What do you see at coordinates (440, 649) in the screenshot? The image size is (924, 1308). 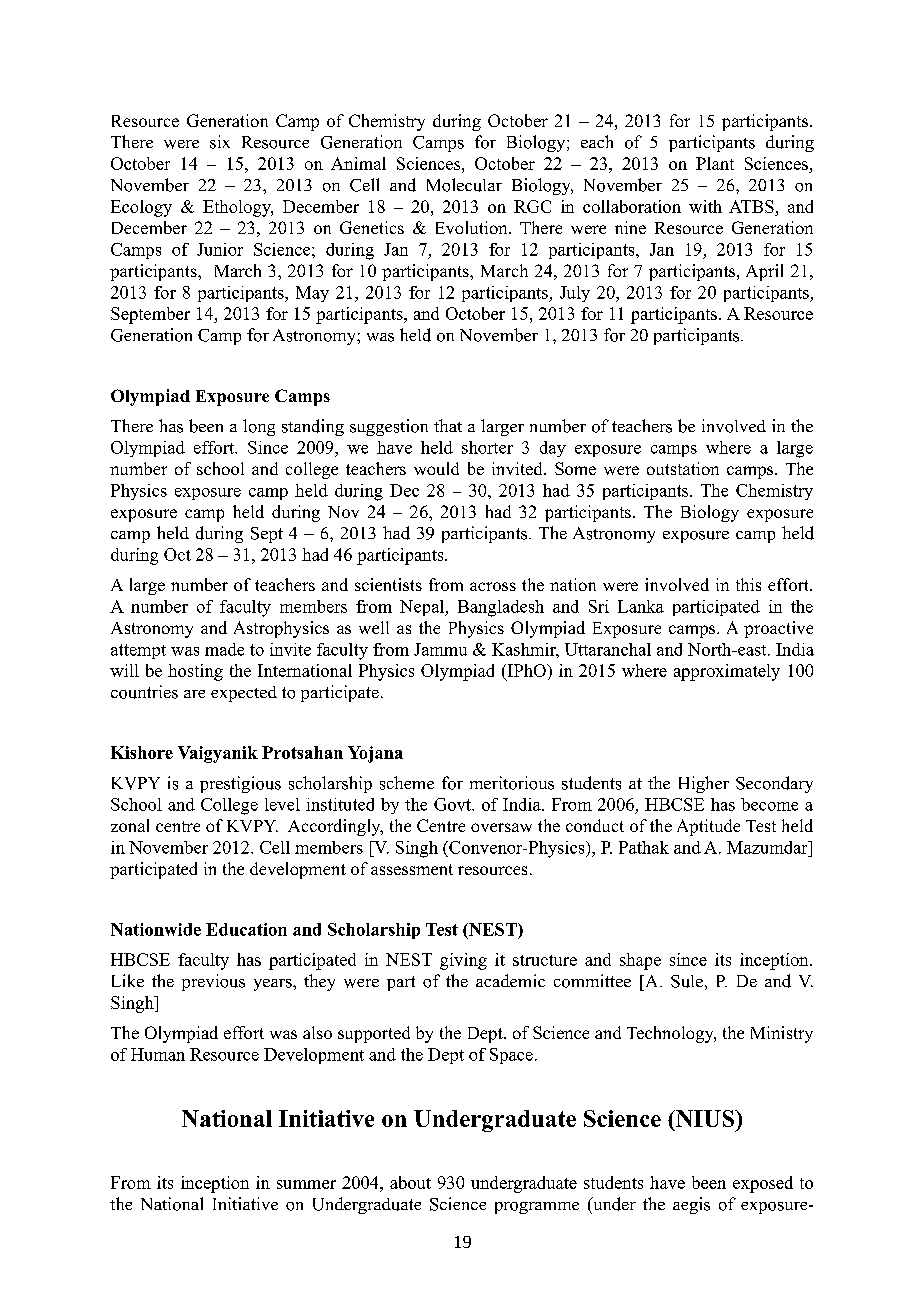 I see `Jammu` at bounding box center [440, 649].
